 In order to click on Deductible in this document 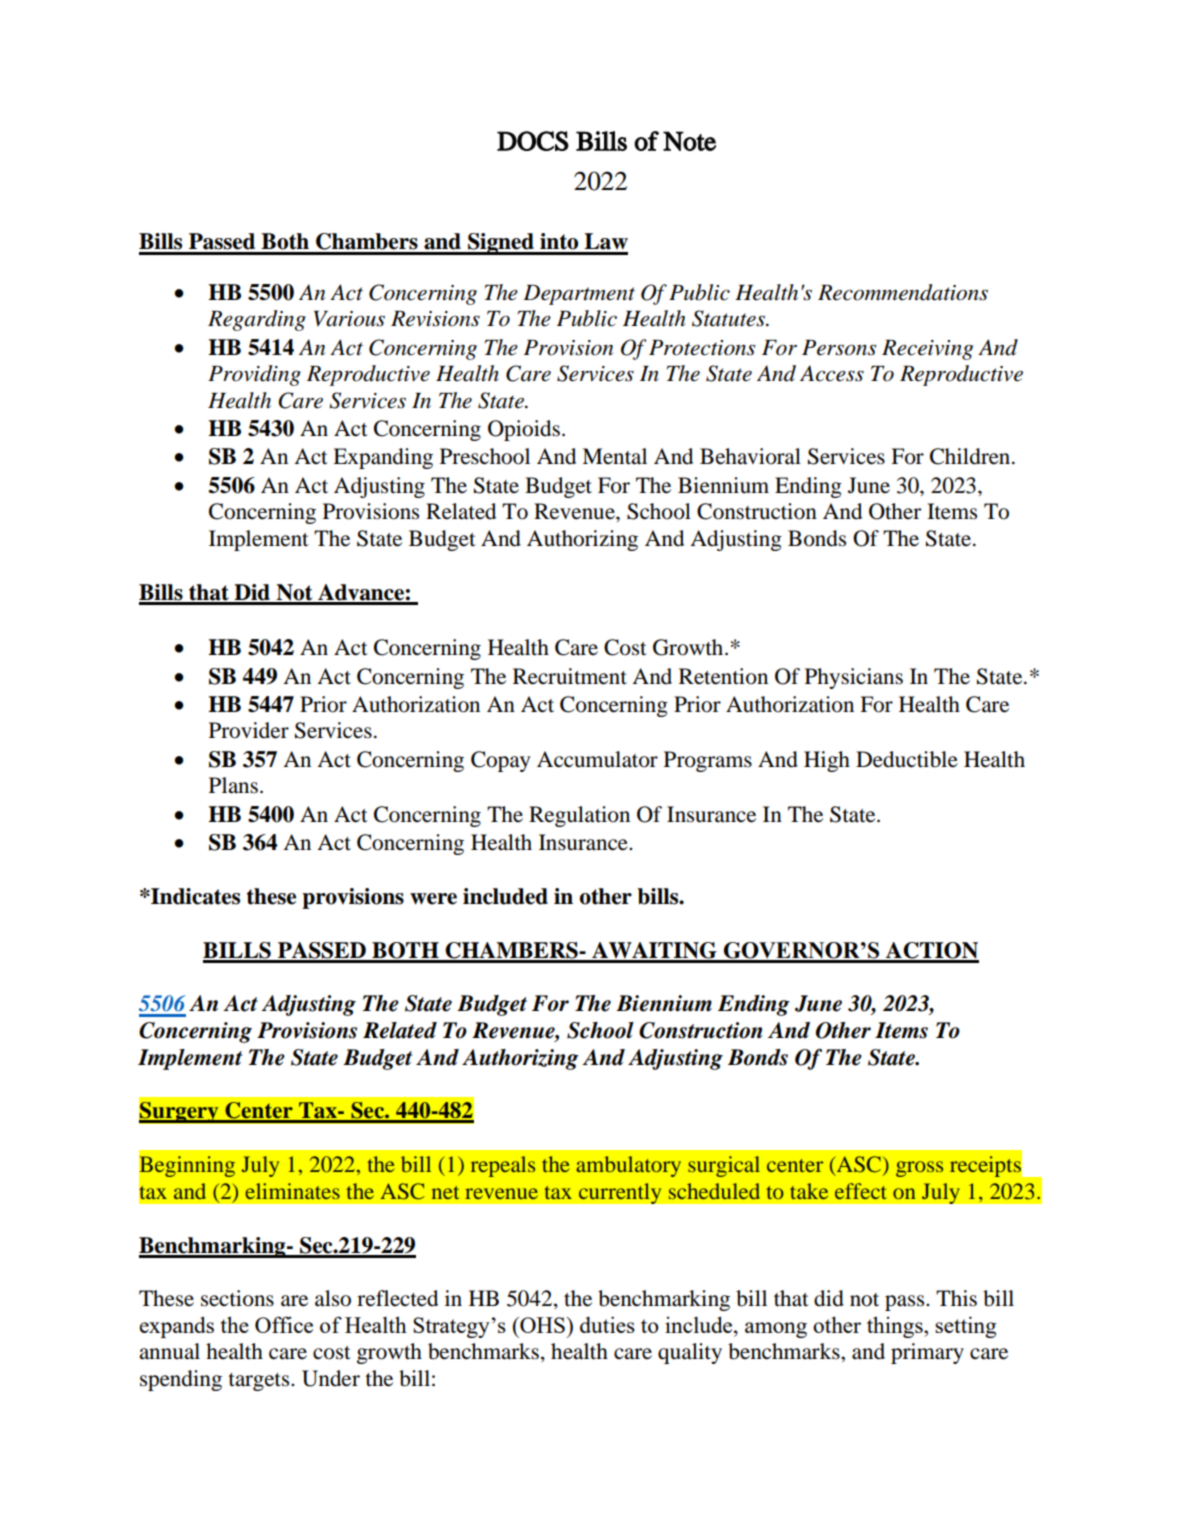, I will do `click(907, 759)`.
